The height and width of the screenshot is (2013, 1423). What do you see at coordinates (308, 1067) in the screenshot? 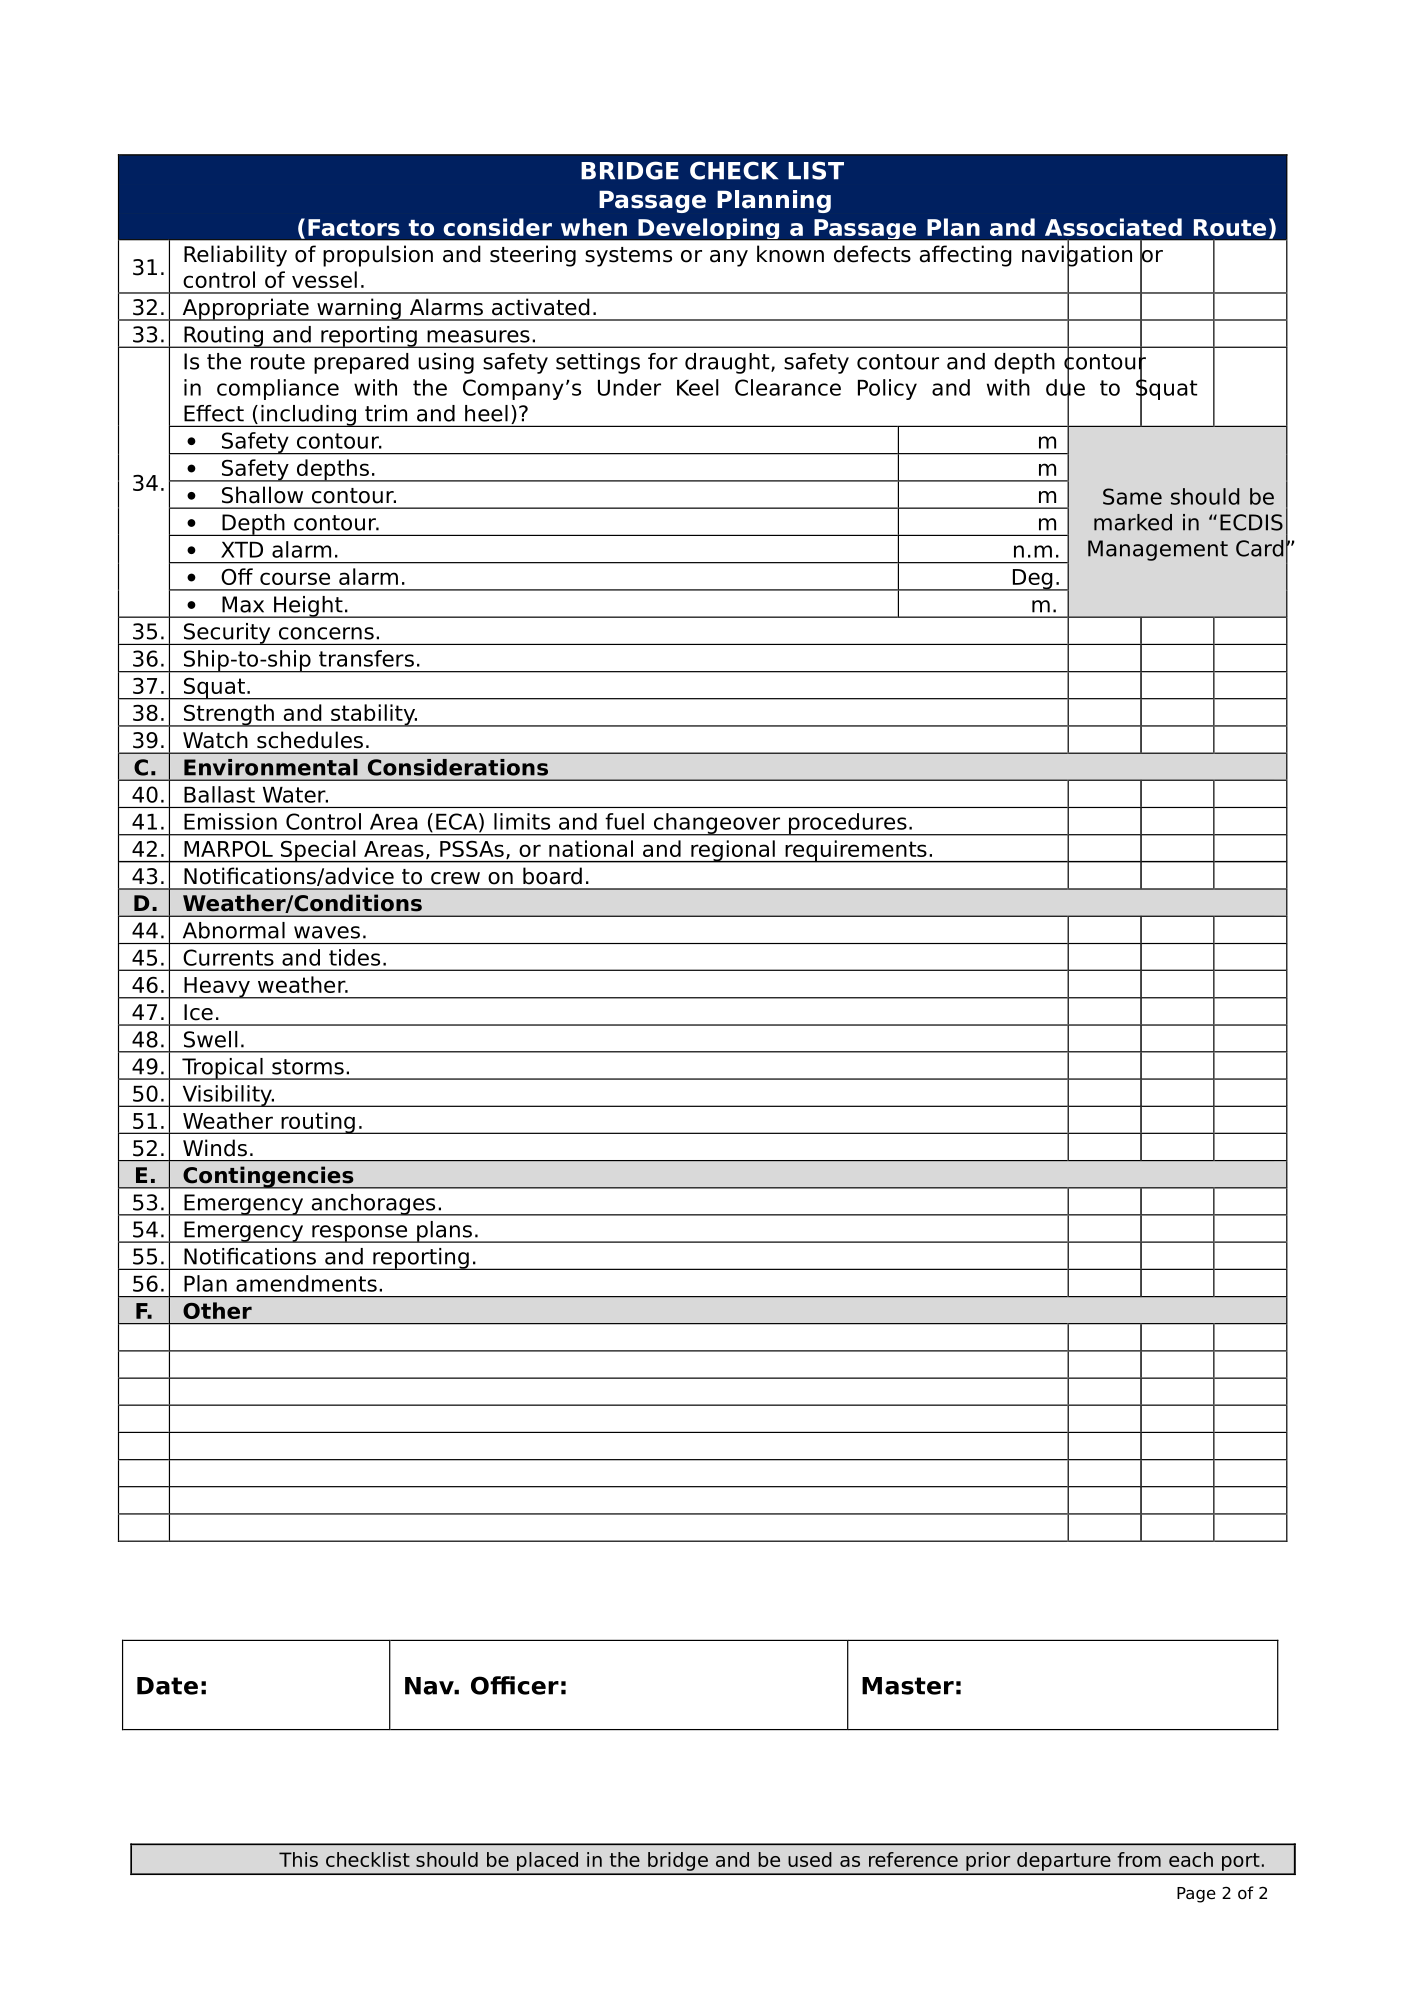
I see `storms` at bounding box center [308, 1067].
